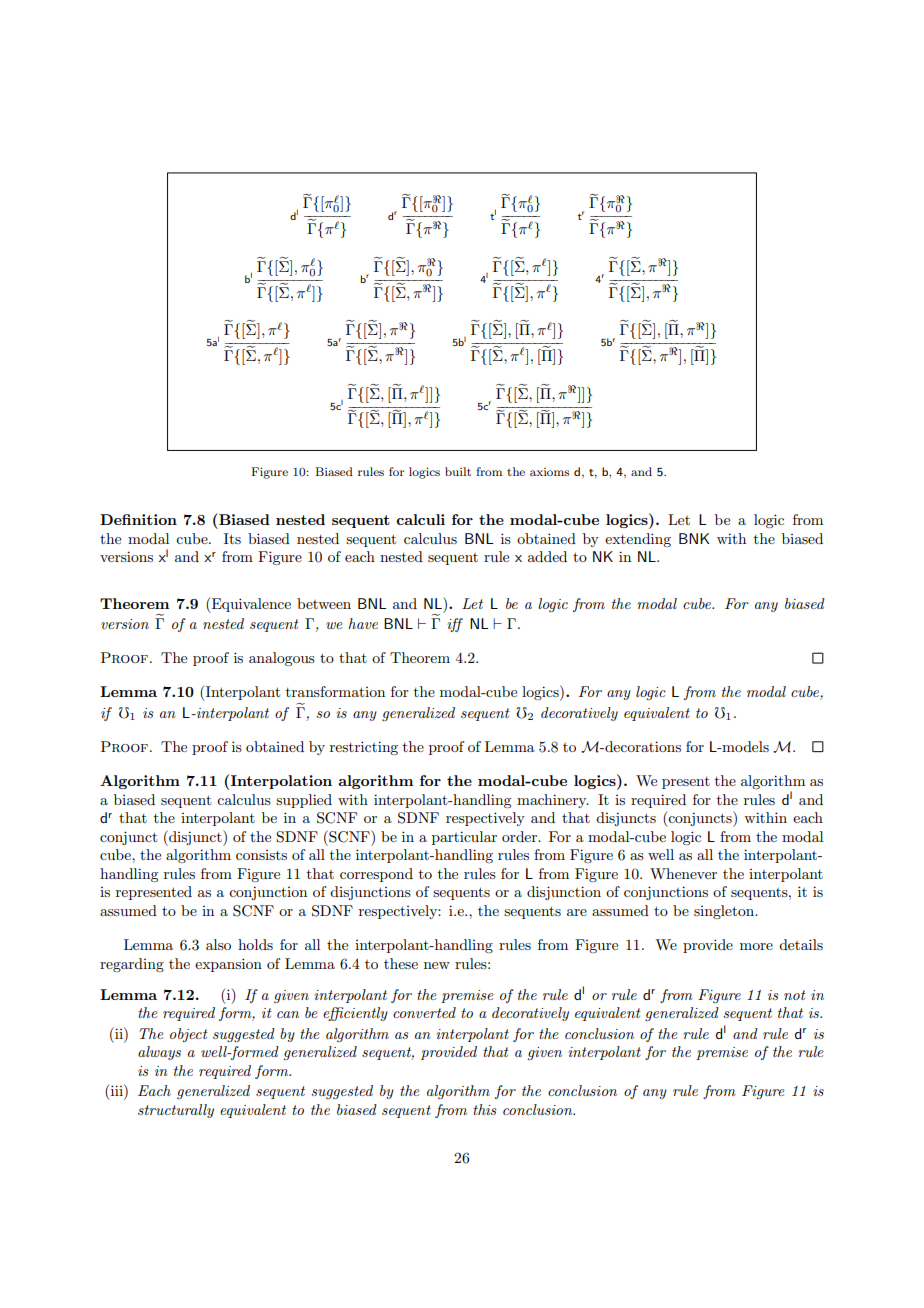 Image resolution: width=924 pixels, height=1308 pixels. Describe the element at coordinates (281, 782) in the page. I see `Interpolation` at that location.
